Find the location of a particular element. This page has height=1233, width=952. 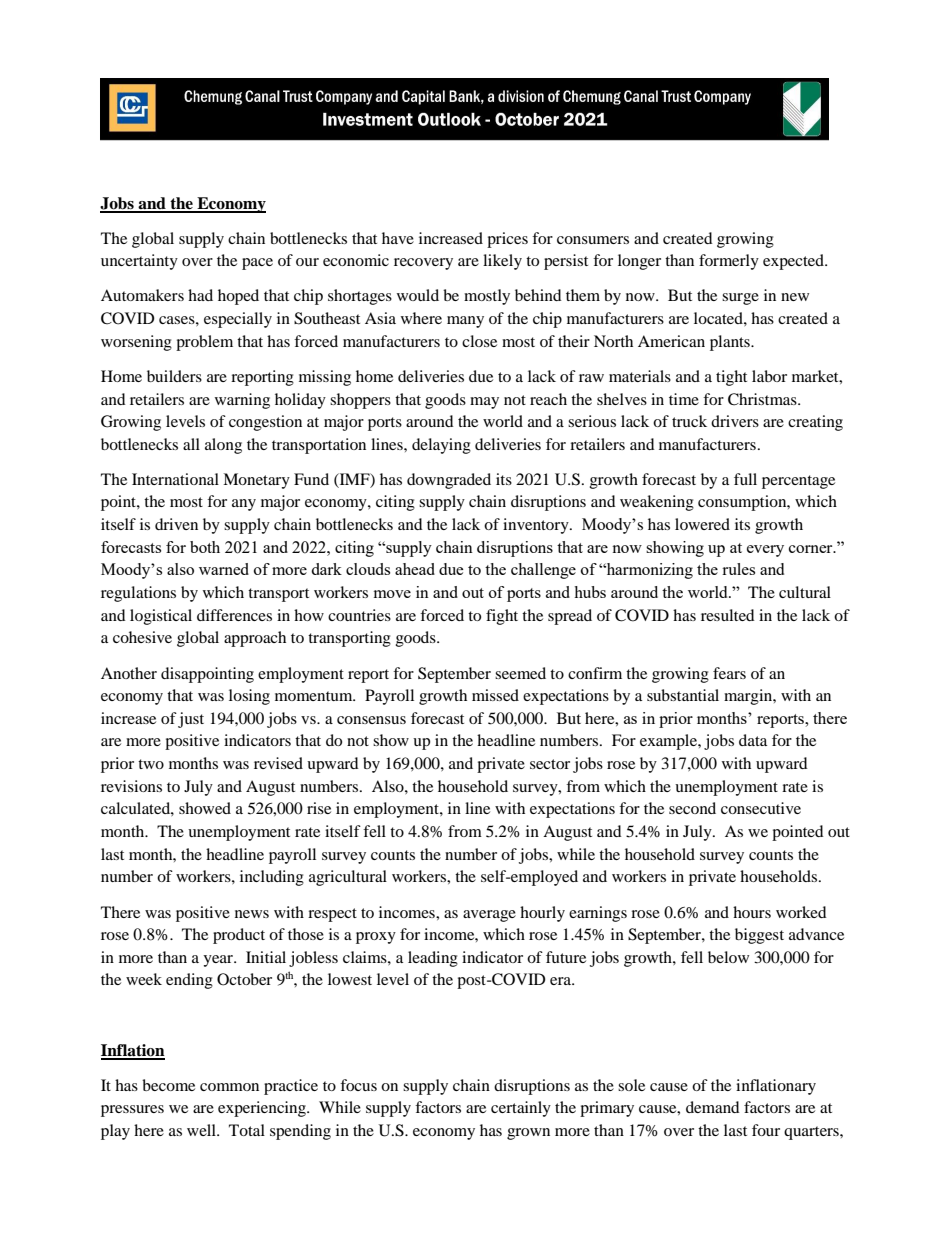

well is located at coordinates (203, 1130).
